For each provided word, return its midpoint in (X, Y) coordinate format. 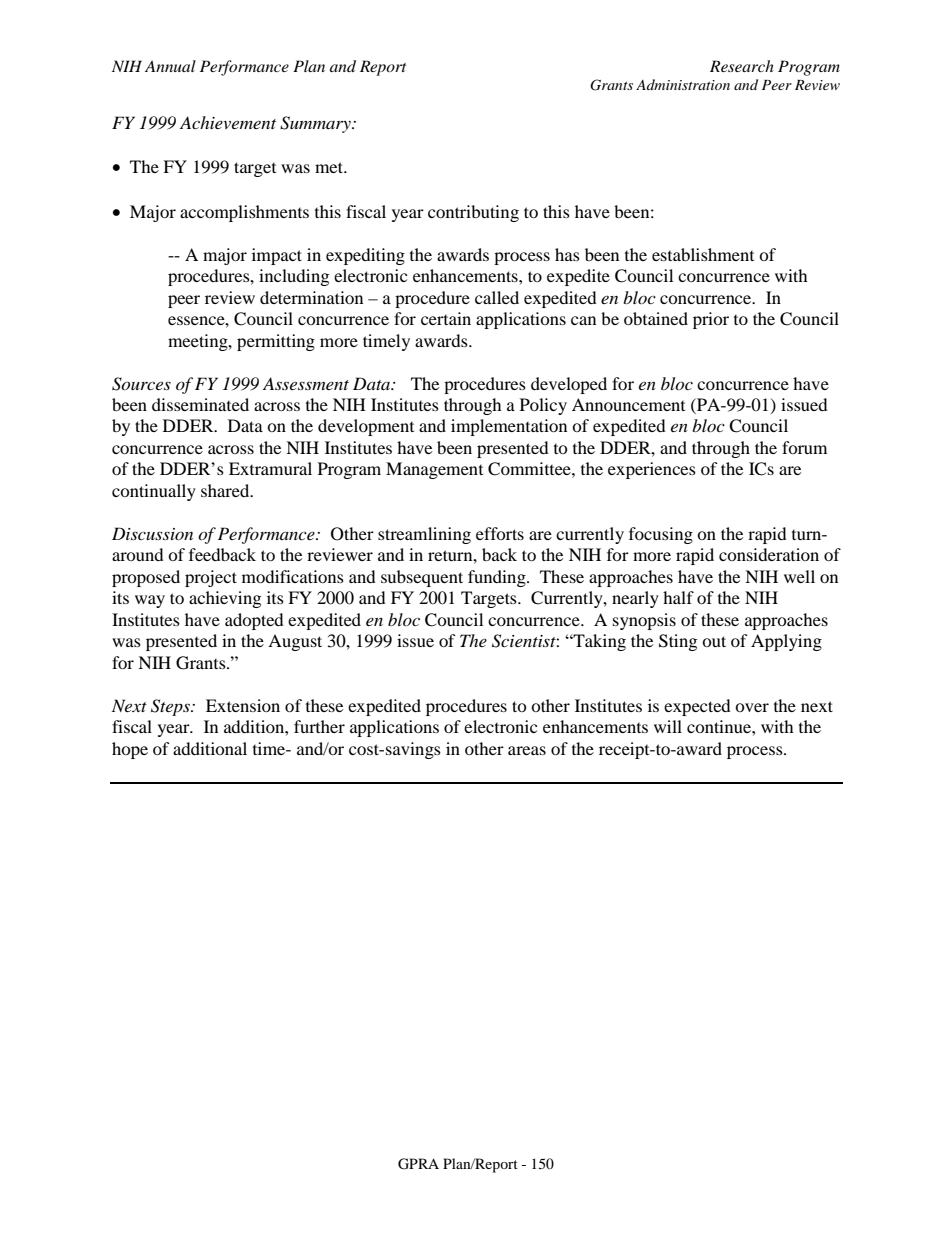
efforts (500, 533)
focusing (661, 535)
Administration (683, 84)
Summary (316, 124)
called (497, 297)
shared (226, 490)
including (294, 277)
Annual (170, 66)
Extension (243, 705)
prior (711, 320)
